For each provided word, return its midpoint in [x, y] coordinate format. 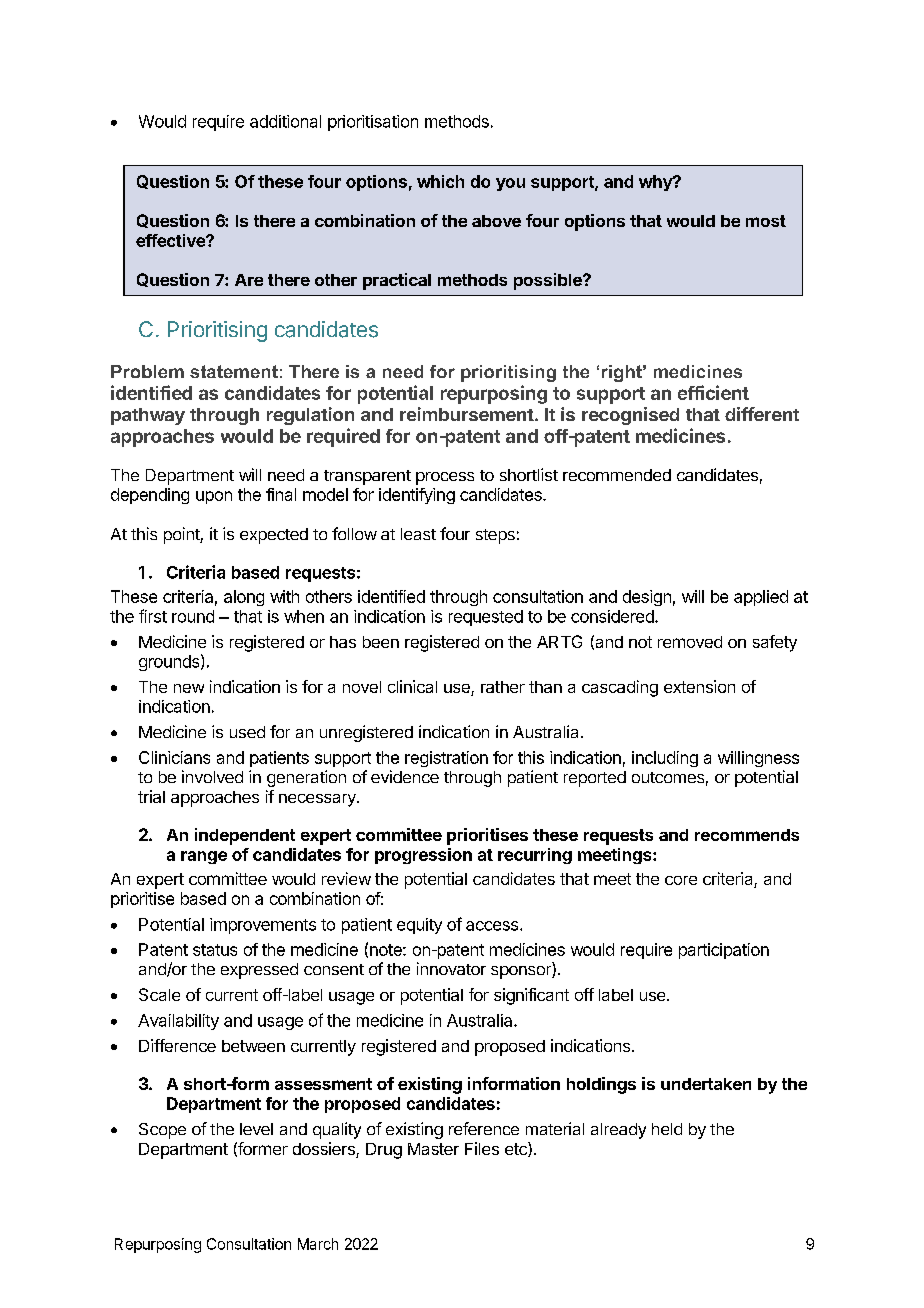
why [656, 183]
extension [699, 686]
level [256, 1129]
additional [285, 121]
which [440, 181]
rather [503, 687]
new [189, 688]
